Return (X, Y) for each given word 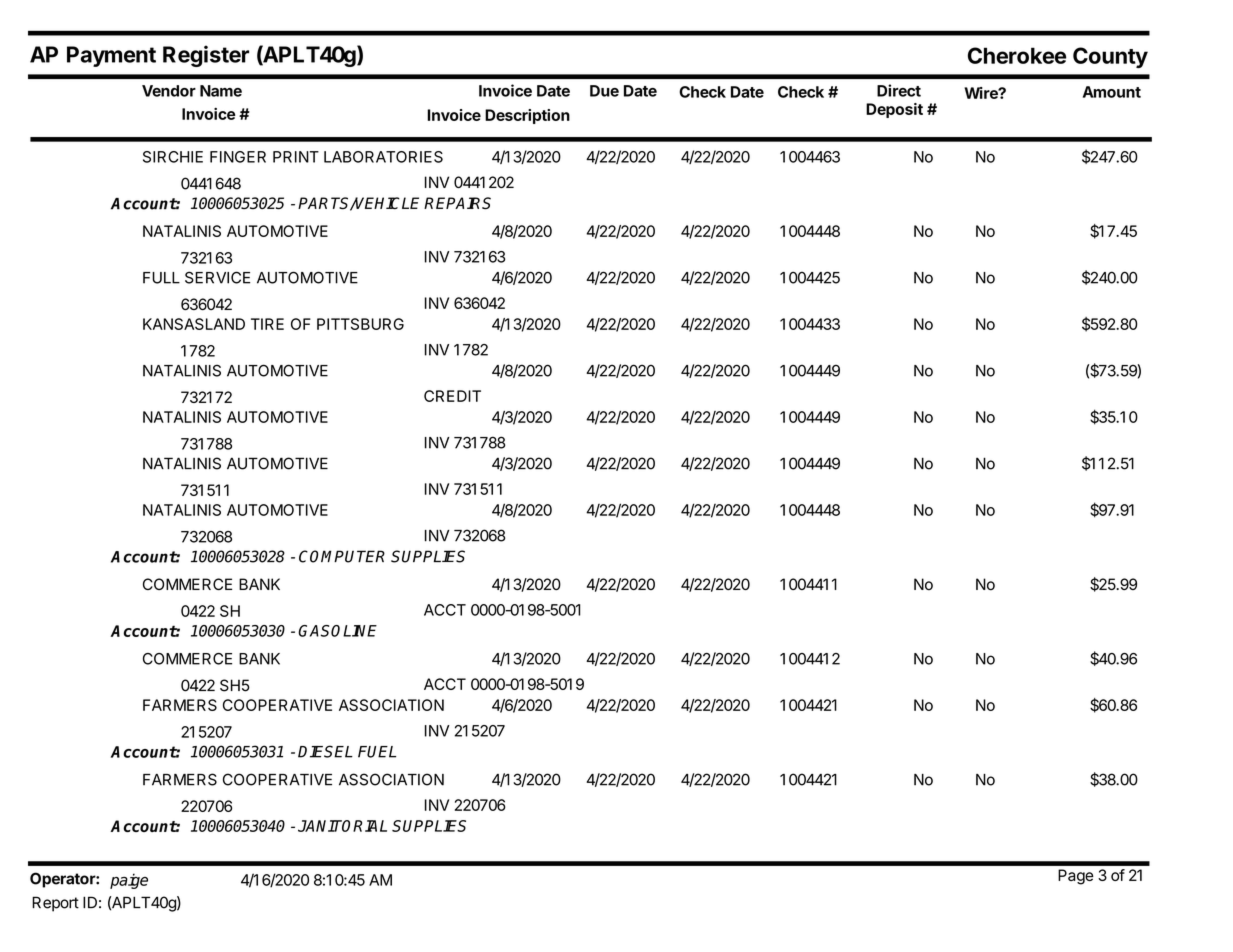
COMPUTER (342, 556)
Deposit (894, 110)
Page (1075, 877)
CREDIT (452, 396)
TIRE (267, 324)
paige (129, 881)
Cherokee (1017, 55)
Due (604, 91)
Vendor (169, 91)
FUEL (377, 752)
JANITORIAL (342, 826)
